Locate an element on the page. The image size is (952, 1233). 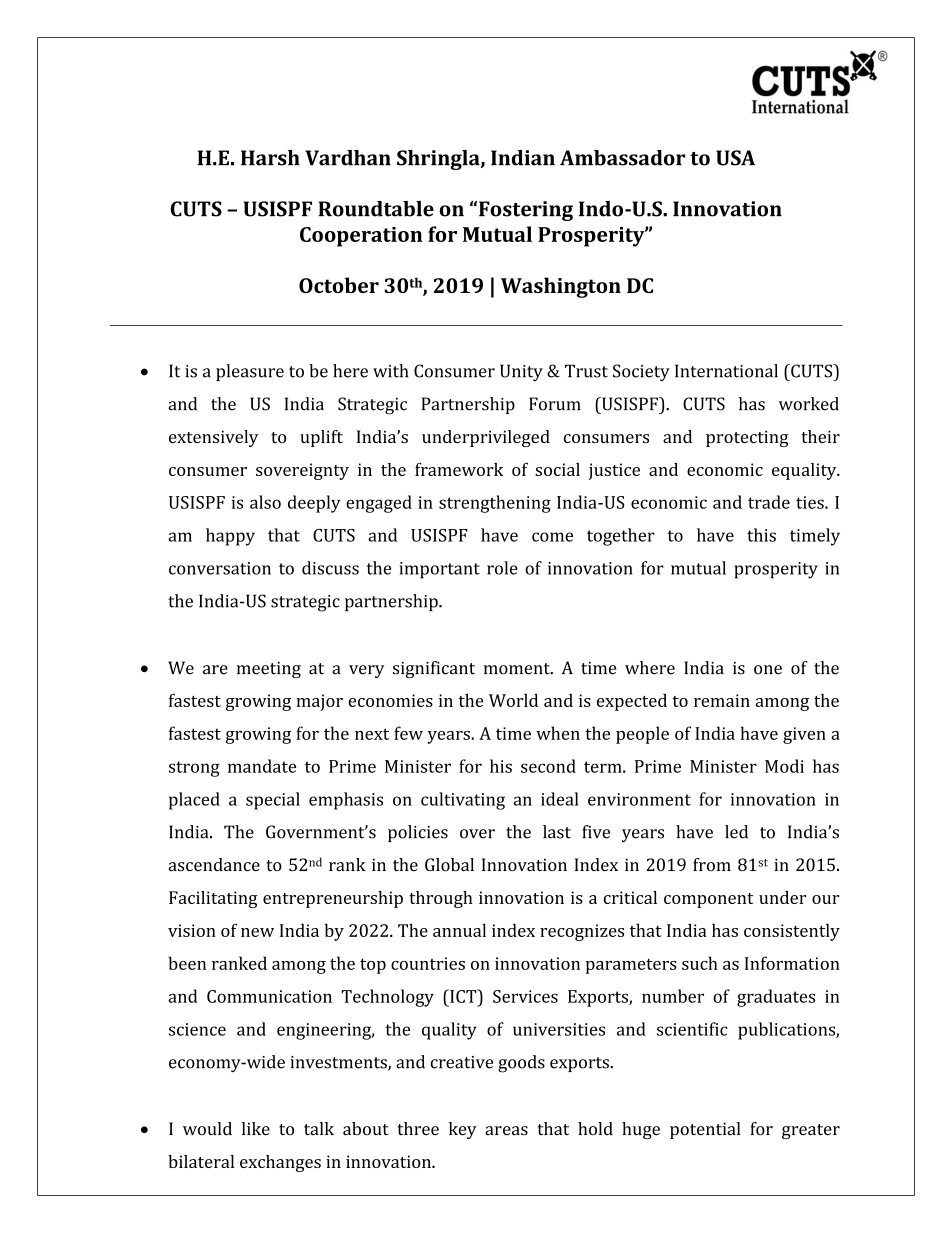
strengthening is located at coordinates (495, 504).
